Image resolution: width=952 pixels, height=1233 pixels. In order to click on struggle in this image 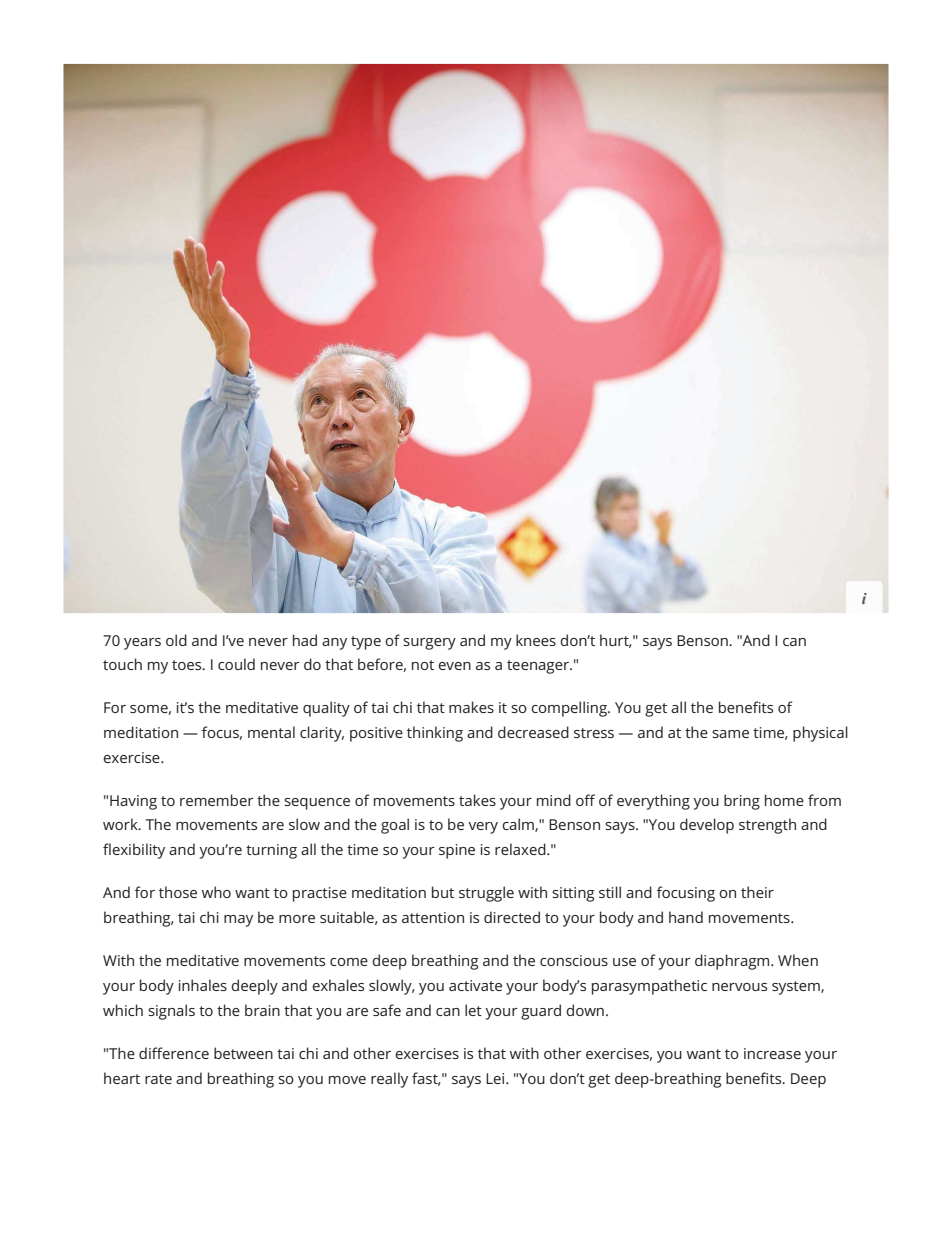, I will do `click(486, 894)`.
